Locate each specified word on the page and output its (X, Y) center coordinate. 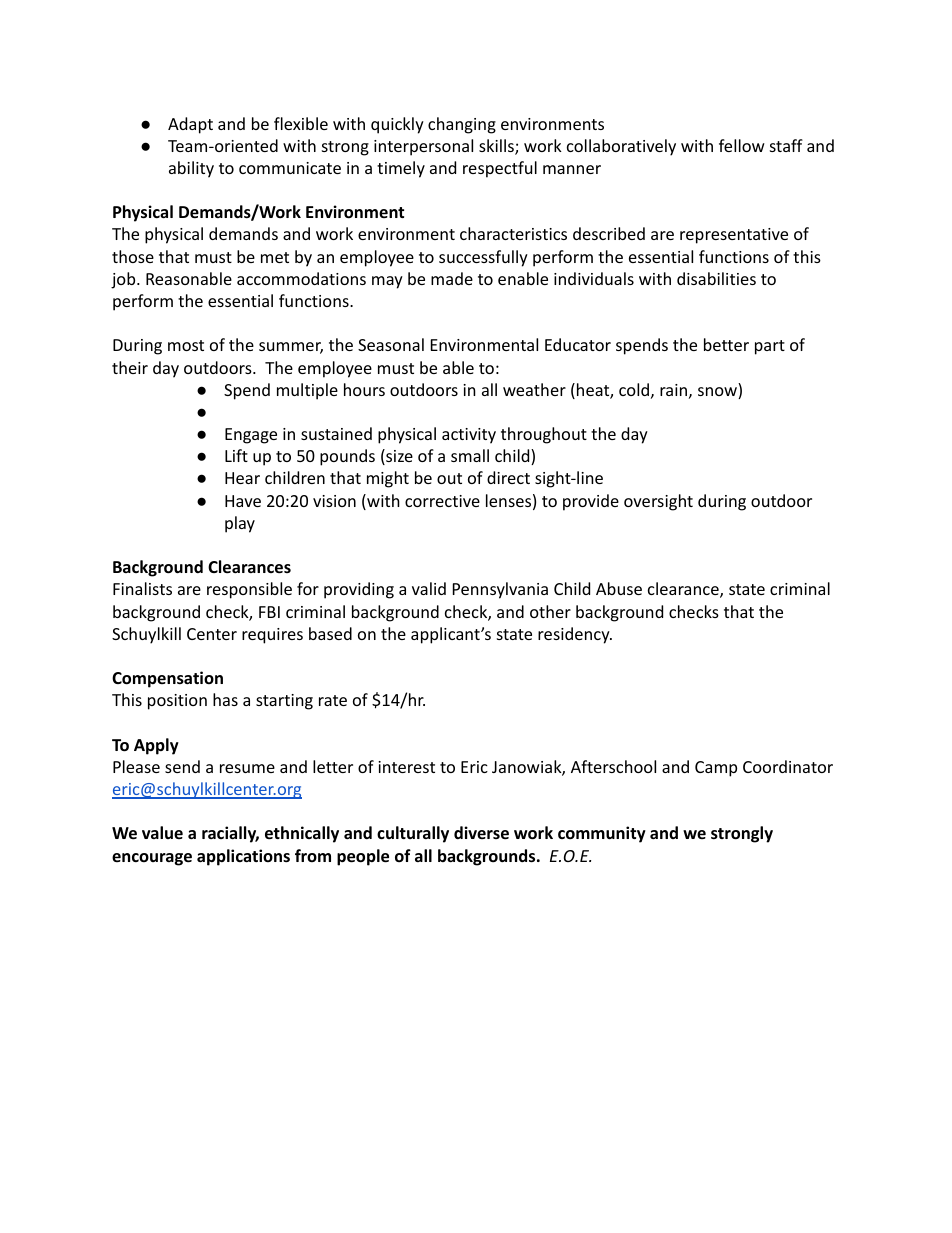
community (602, 834)
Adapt (190, 125)
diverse (481, 833)
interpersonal (423, 147)
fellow (742, 145)
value (162, 832)
